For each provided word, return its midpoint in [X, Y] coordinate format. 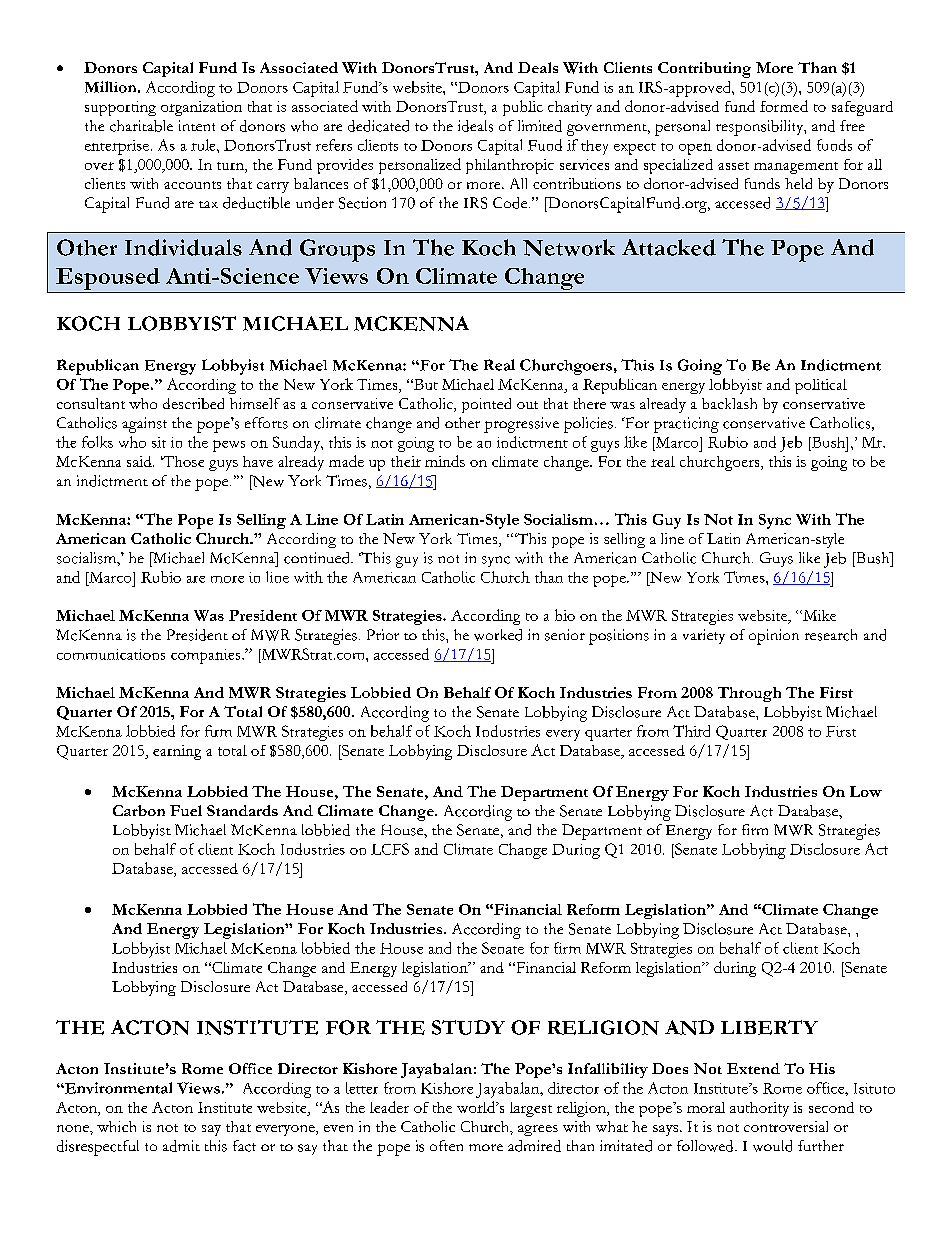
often [446, 1145]
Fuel [186, 810]
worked [498, 635]
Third [691, 731]
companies [207, 656]
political [821, 386]
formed [784, 106]
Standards [242, 810]
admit [181, 1146]
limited [540, 126]
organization [201, 108]
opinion [774, 637]
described [193, 403]
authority [759, 1109]
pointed [486, 405]
